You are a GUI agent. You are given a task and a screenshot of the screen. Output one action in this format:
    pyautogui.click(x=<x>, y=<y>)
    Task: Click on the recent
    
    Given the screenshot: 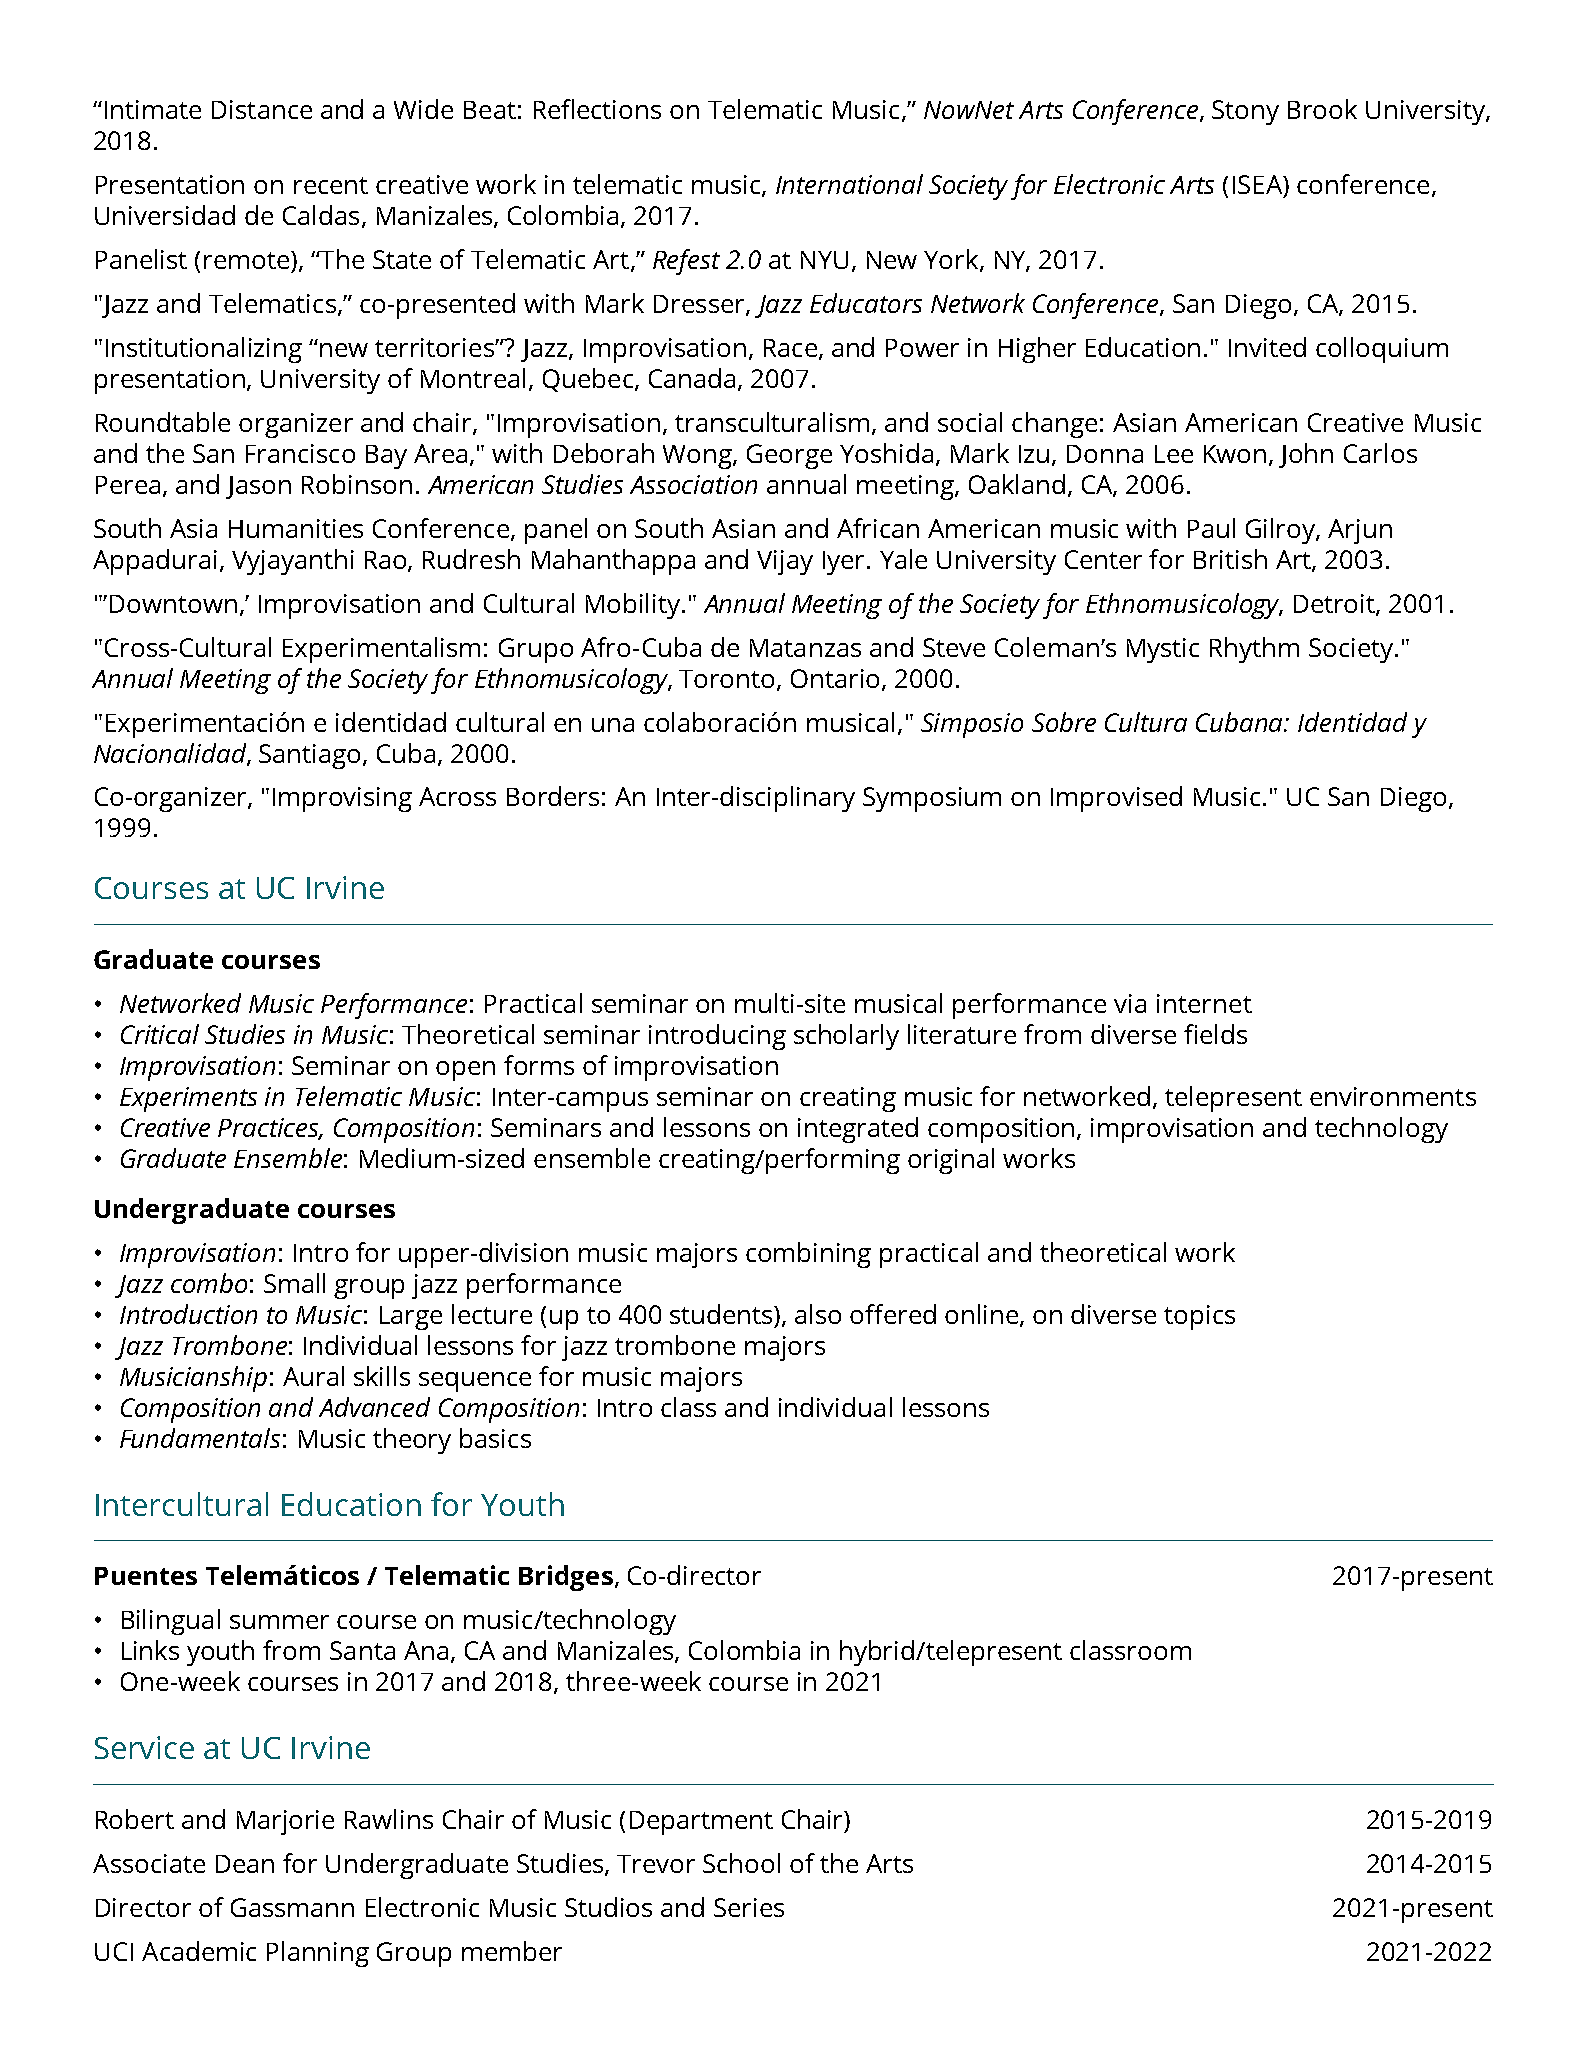 What is the action you would take?
    pyautogui.click(x=331, y=185)
